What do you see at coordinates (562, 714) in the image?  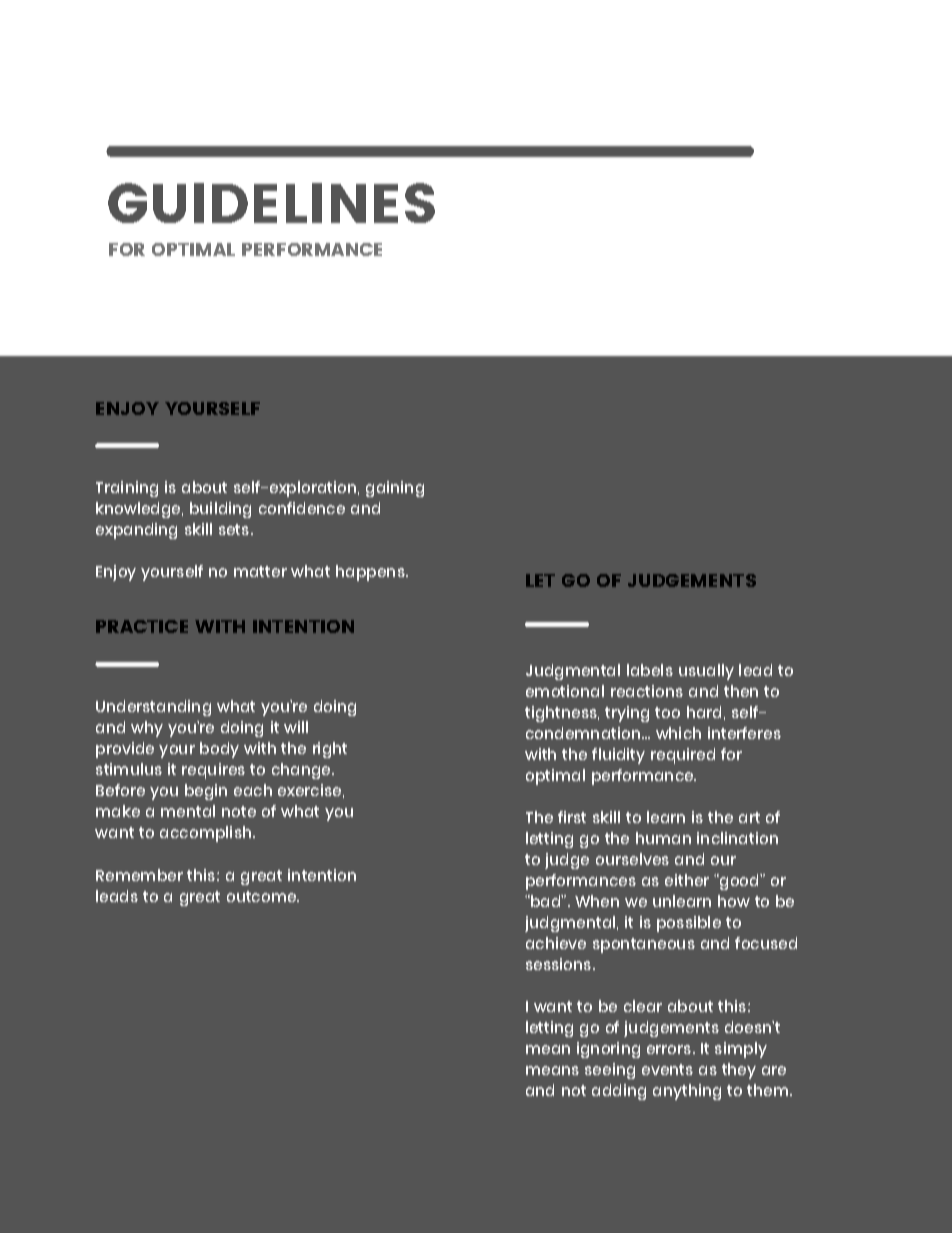 I see `tightness` at bounding box center [562, 714].
